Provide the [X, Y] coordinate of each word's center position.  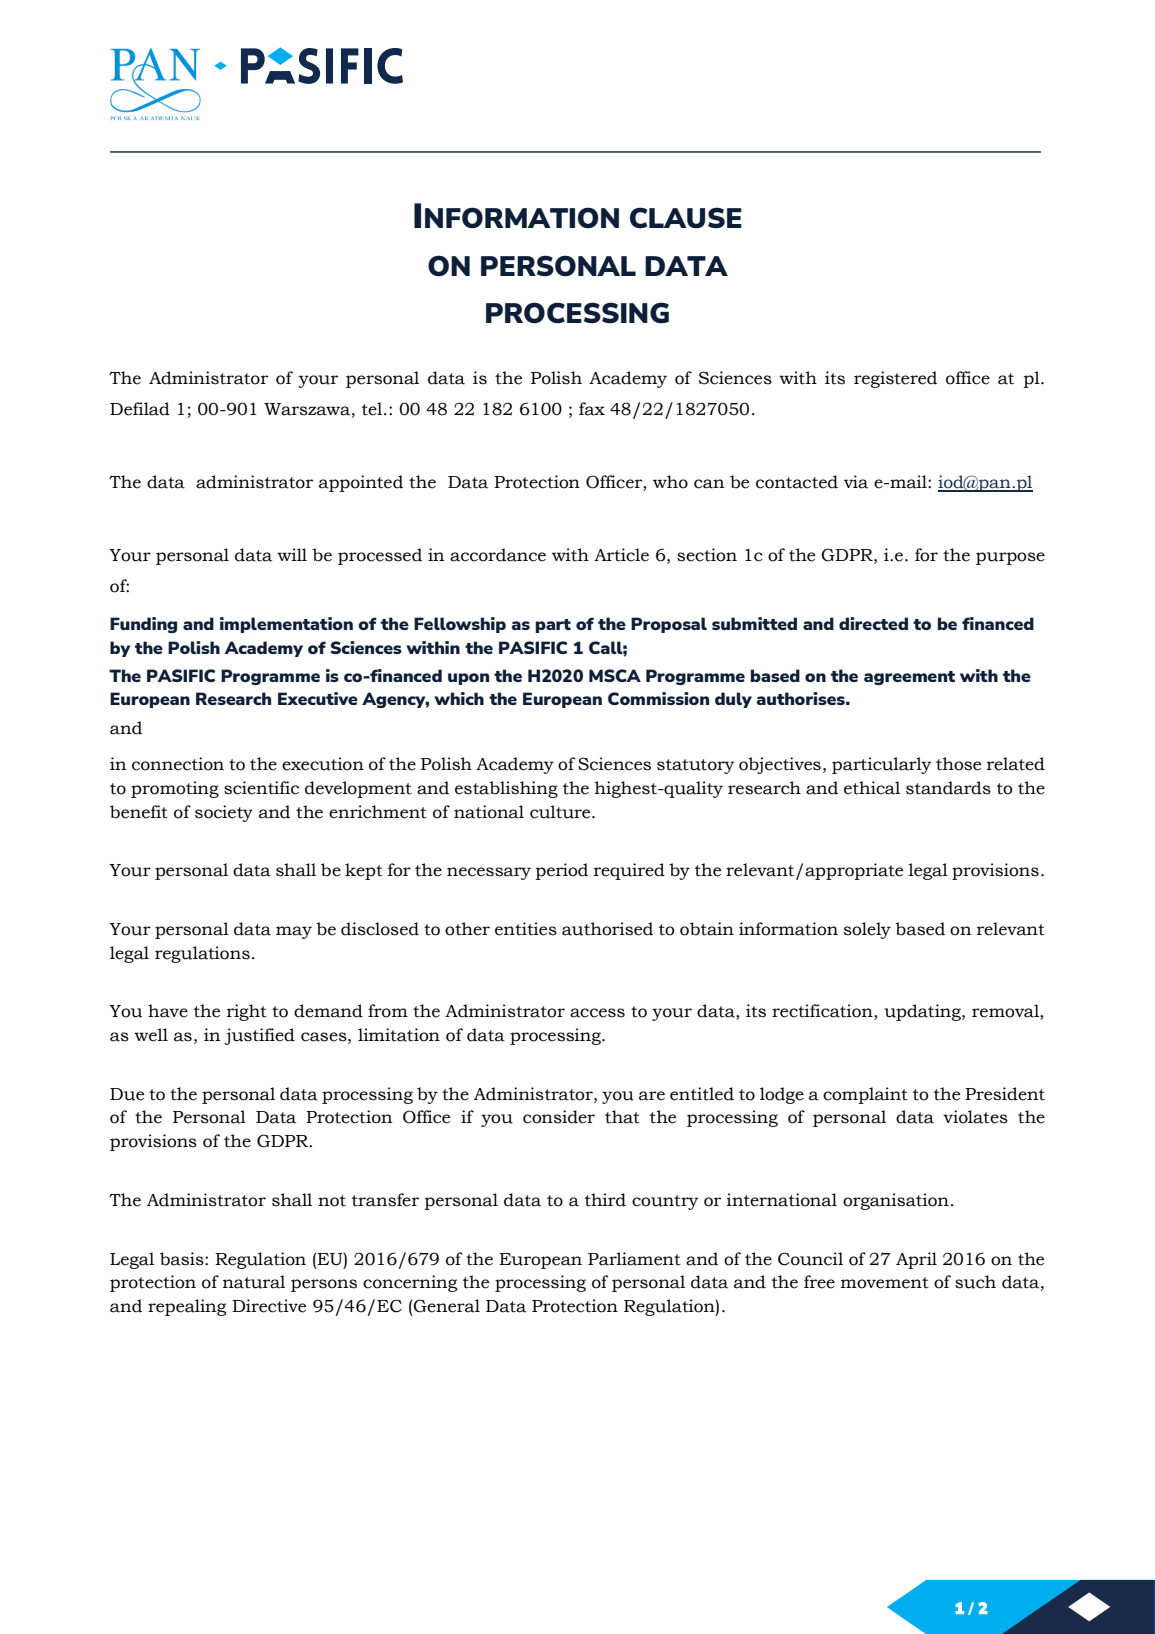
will [292, 554]
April [916, 1260]
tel [373, 409]
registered [895, 379]
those [958, 764]
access [597, 1013]
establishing [506, 789]
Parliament [634, 1259]
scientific [261, 788]
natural [254, 1282]
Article [621, 555]
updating [923, 1012]
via [856, 482]
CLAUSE [686, 218]
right [247, 1012]
